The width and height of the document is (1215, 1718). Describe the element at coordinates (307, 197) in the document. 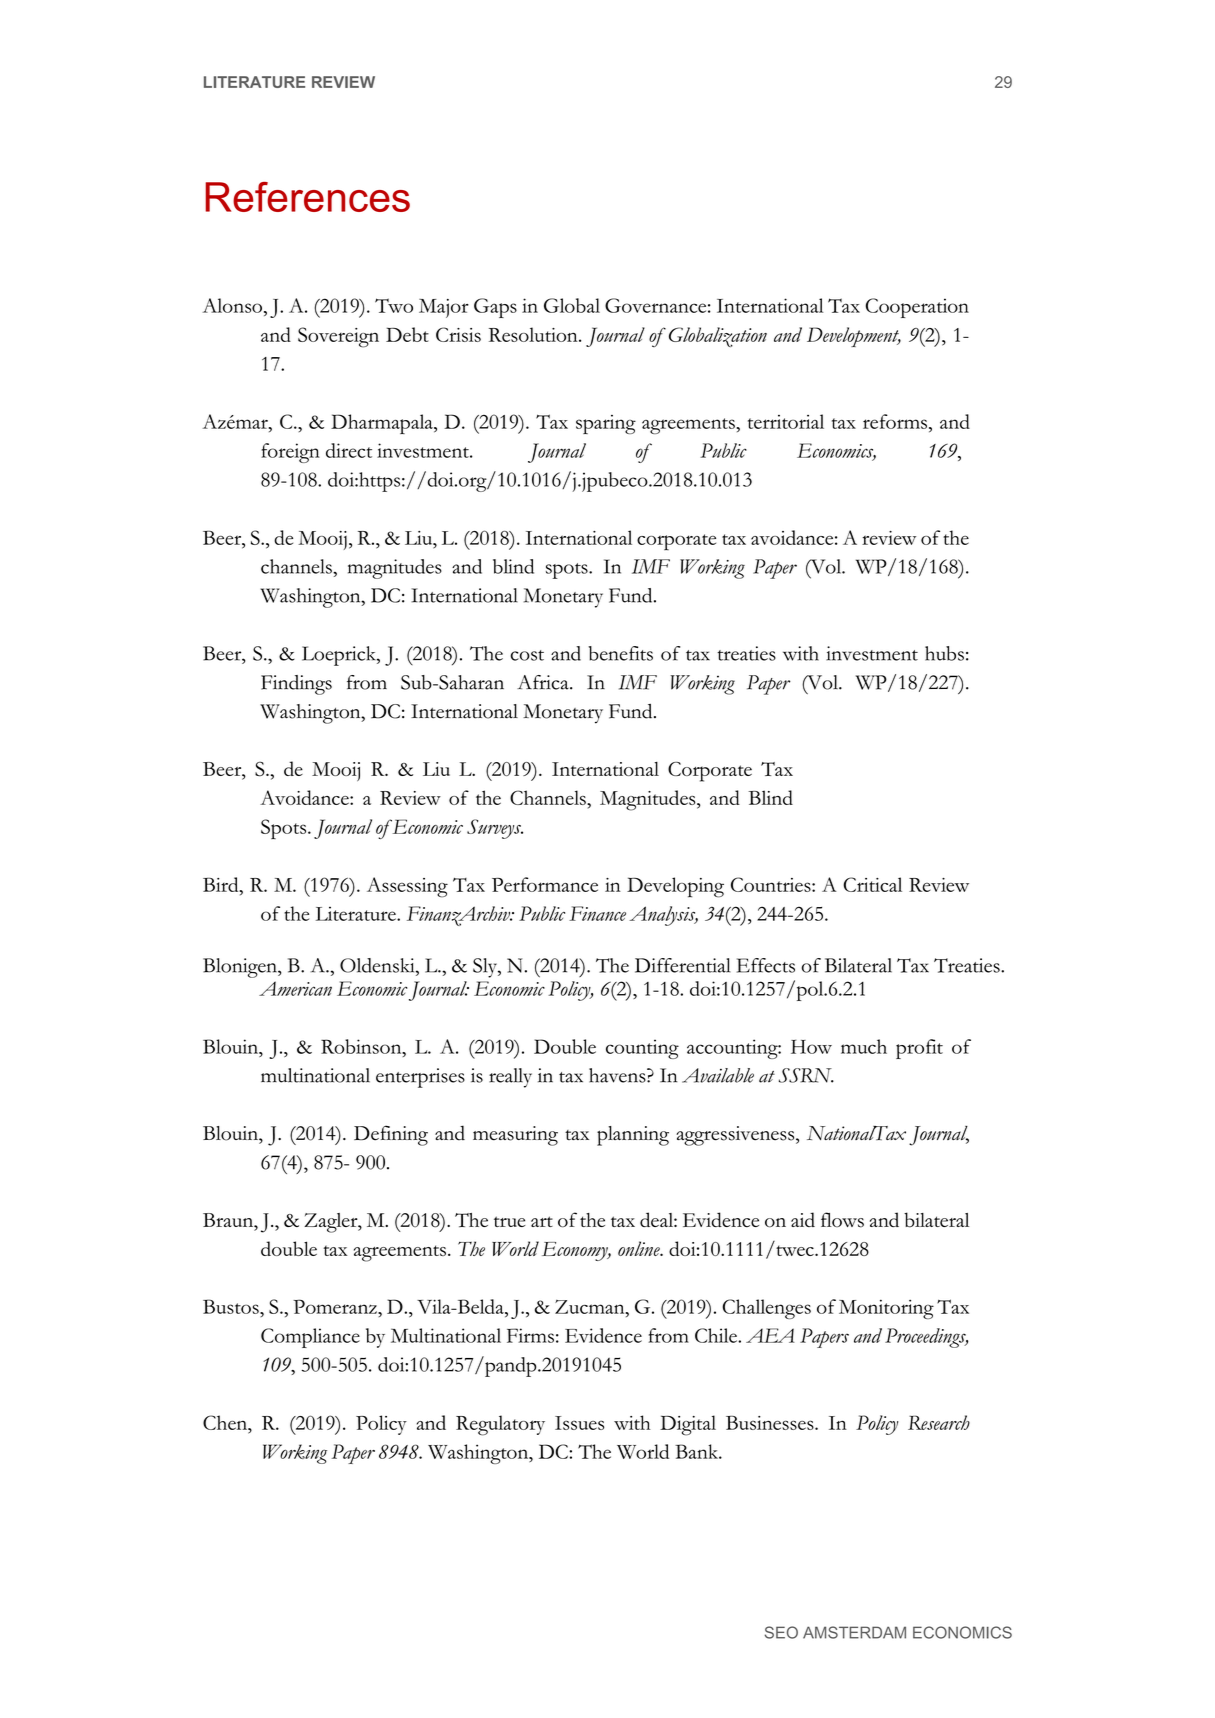

I see `References` at that location.
